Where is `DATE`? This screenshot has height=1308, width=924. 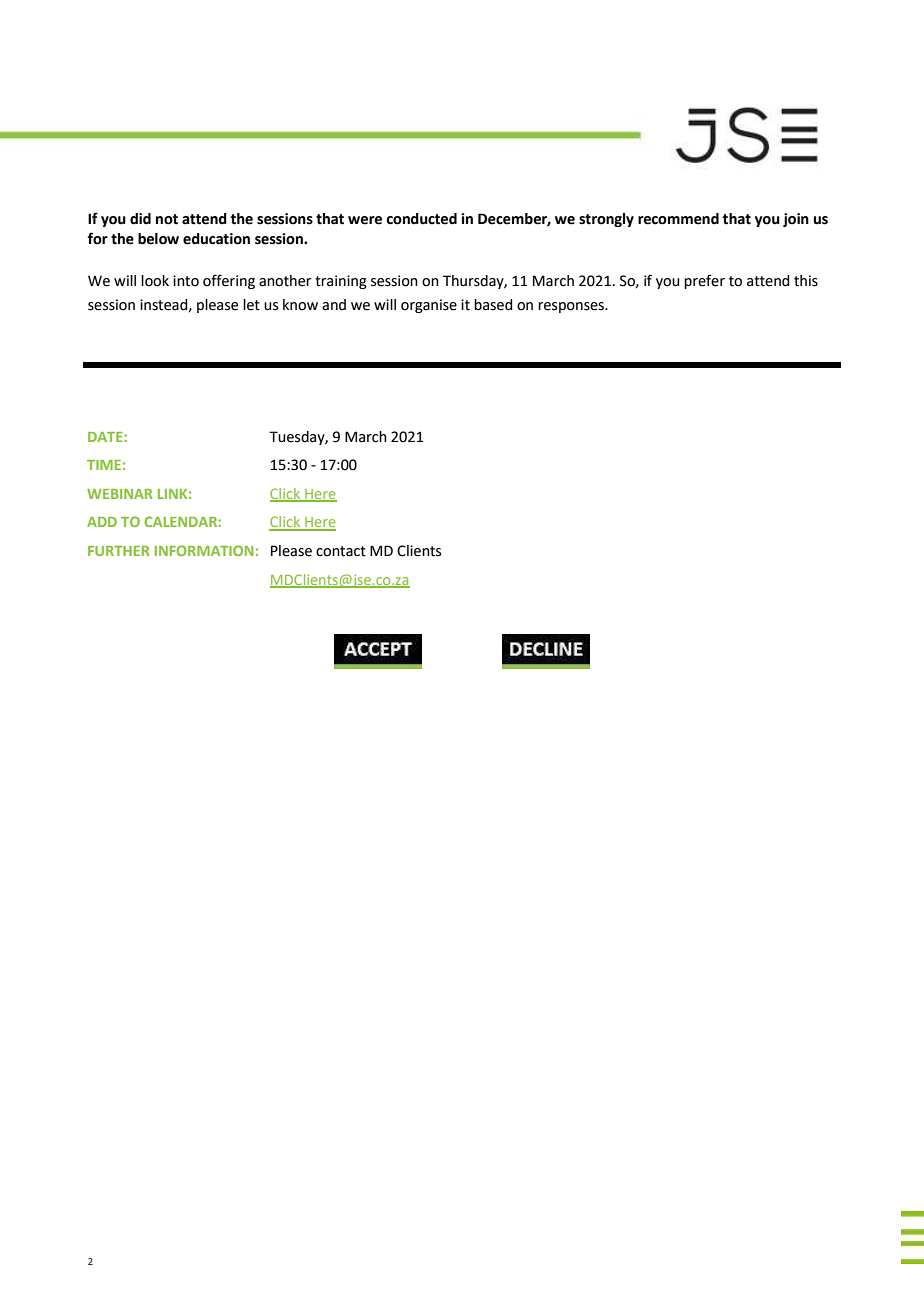 DATE is located at coordinates (106, 437).
